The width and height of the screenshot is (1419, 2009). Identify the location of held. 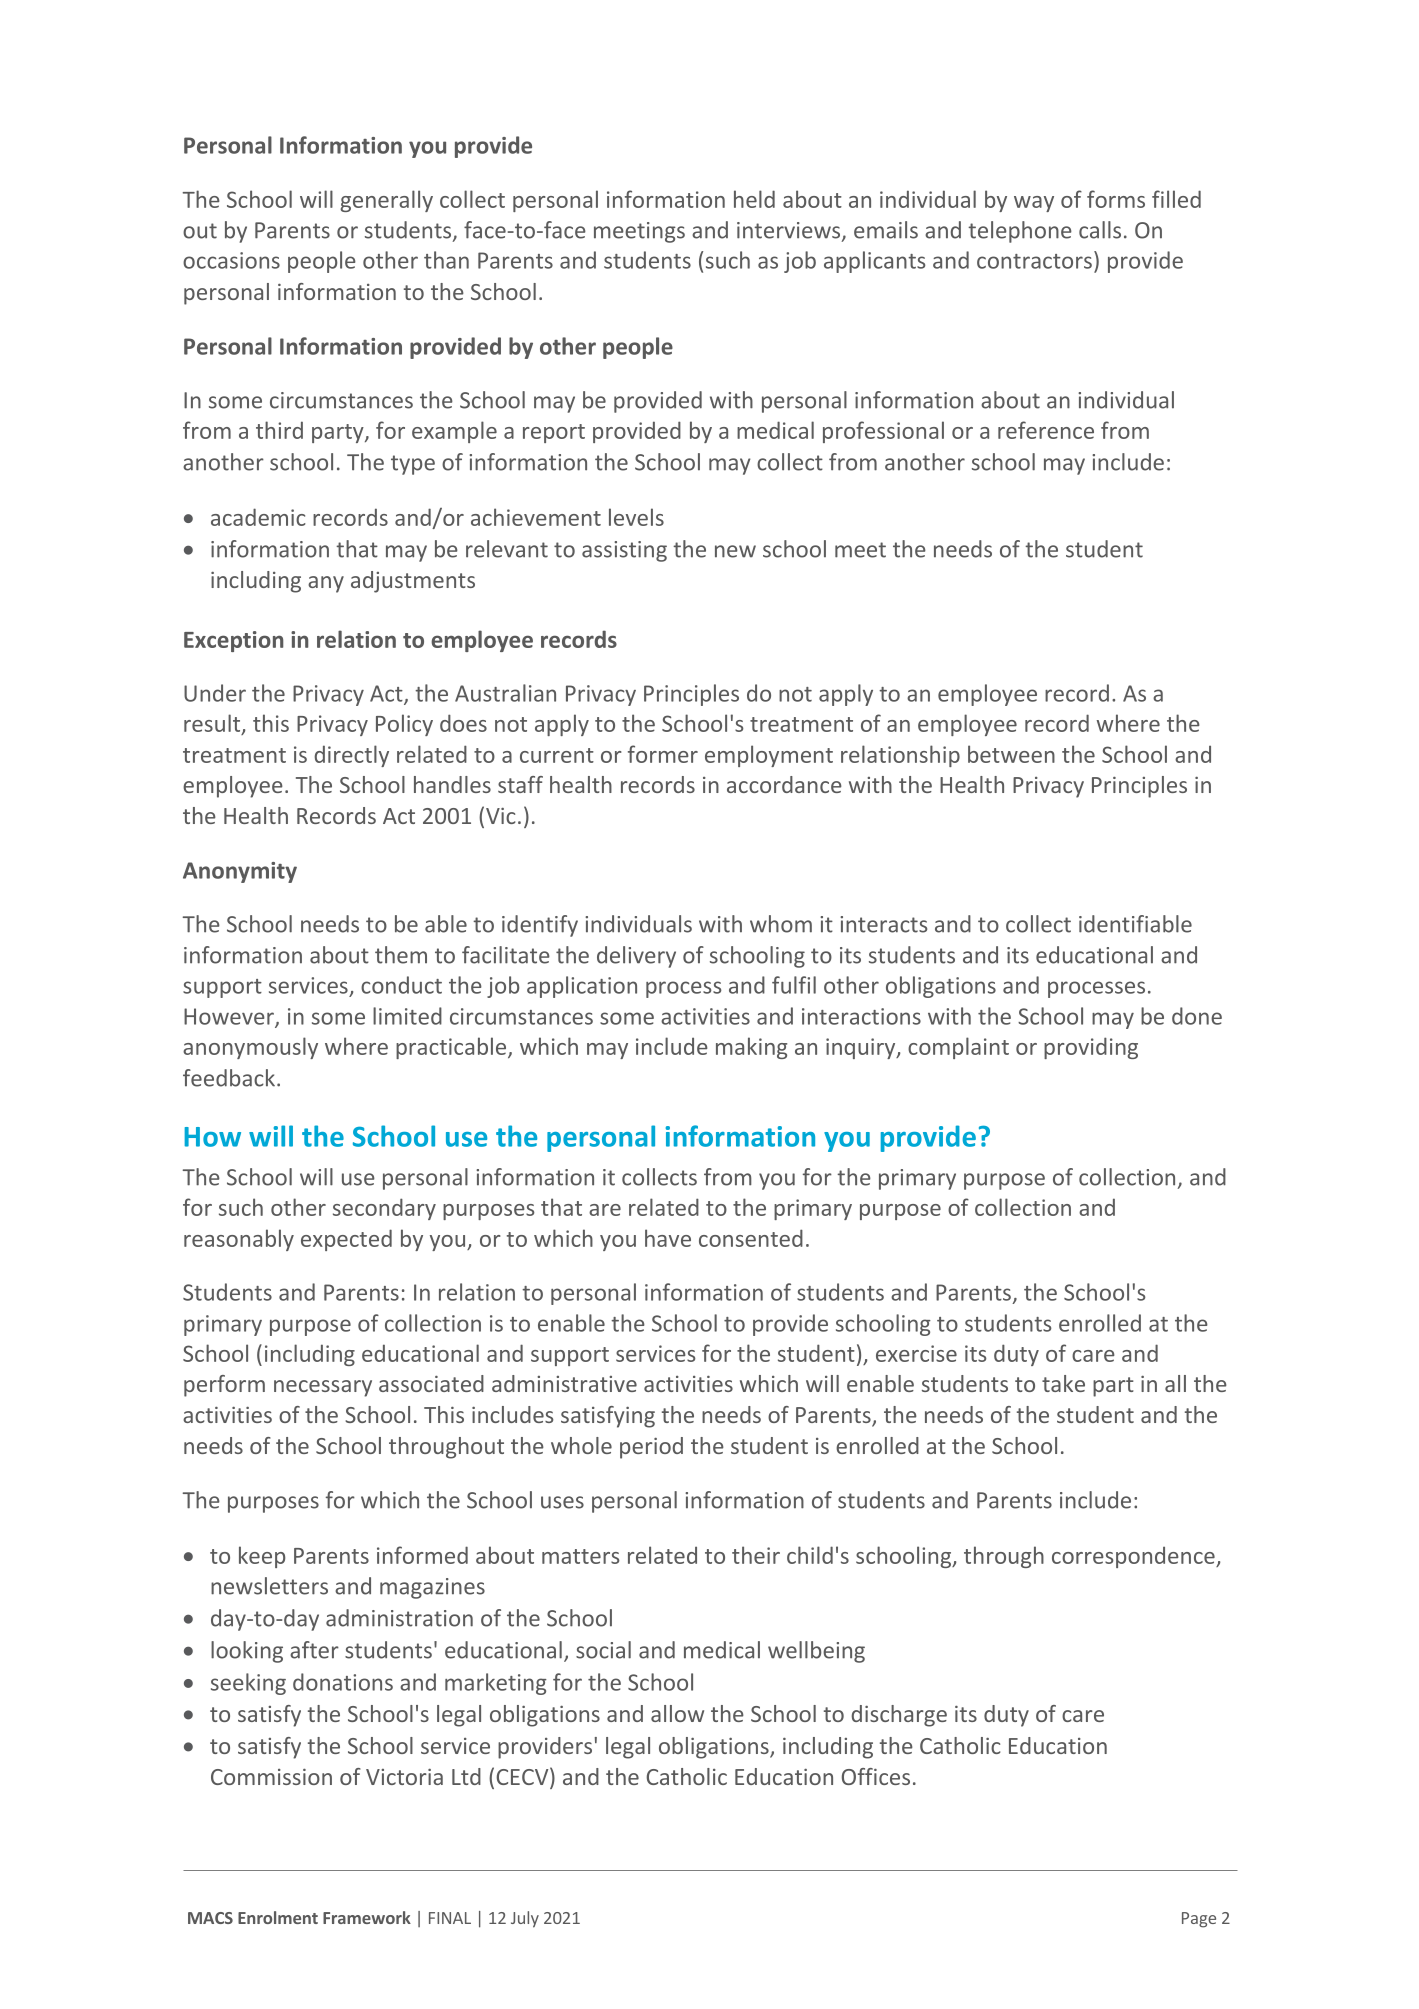
(754, 199).
